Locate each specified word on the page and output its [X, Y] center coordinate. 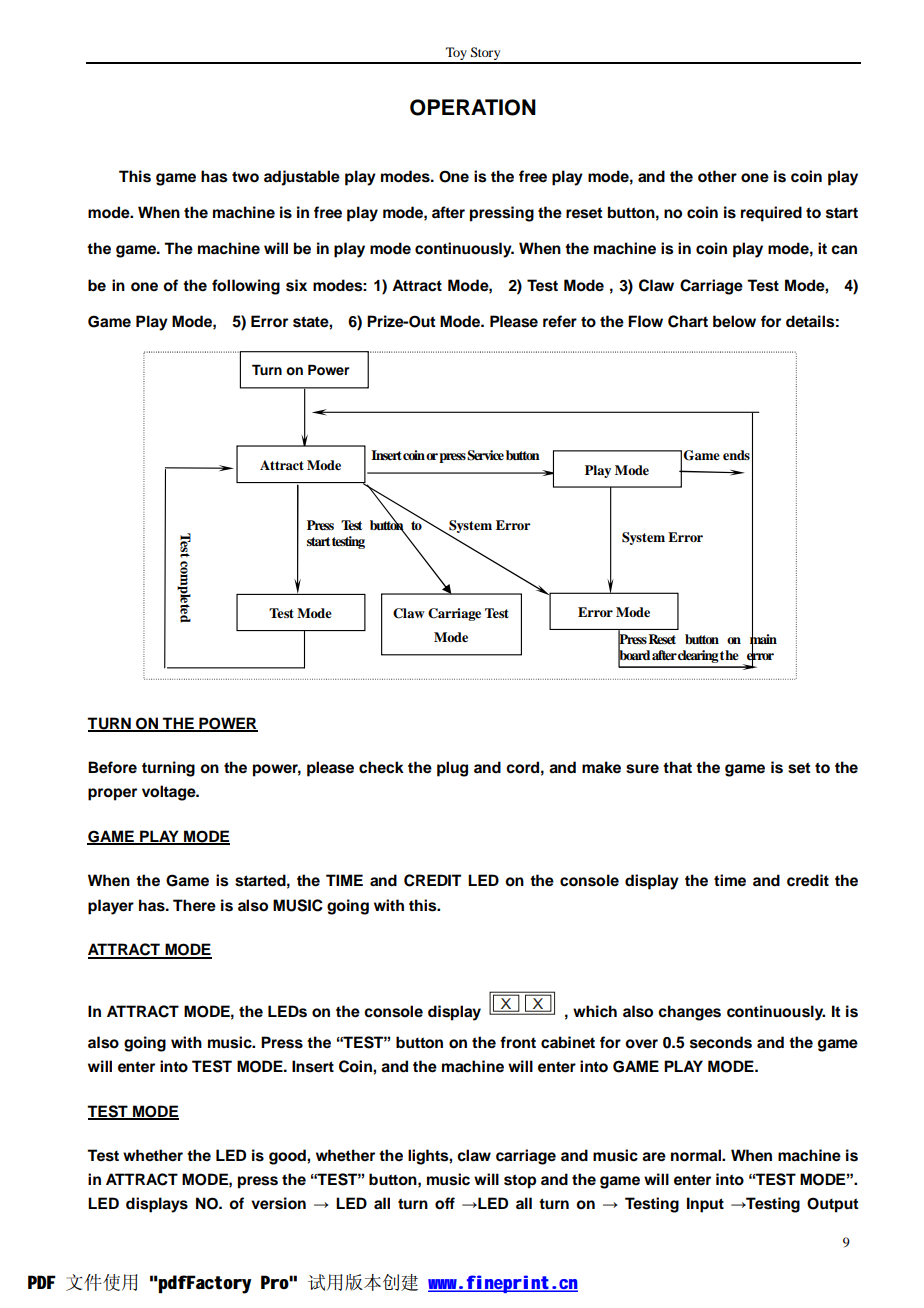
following [246, 287]
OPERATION [473, 107]
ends [736, 455]
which [595, 1011]
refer [560, 321]
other [717, 176]
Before [112, 767]
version [278, 1203]
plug [452, 769]
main [763, 639]
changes [689, 1013]
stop [520, 1181]
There [194, 905]
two [245, 177]
